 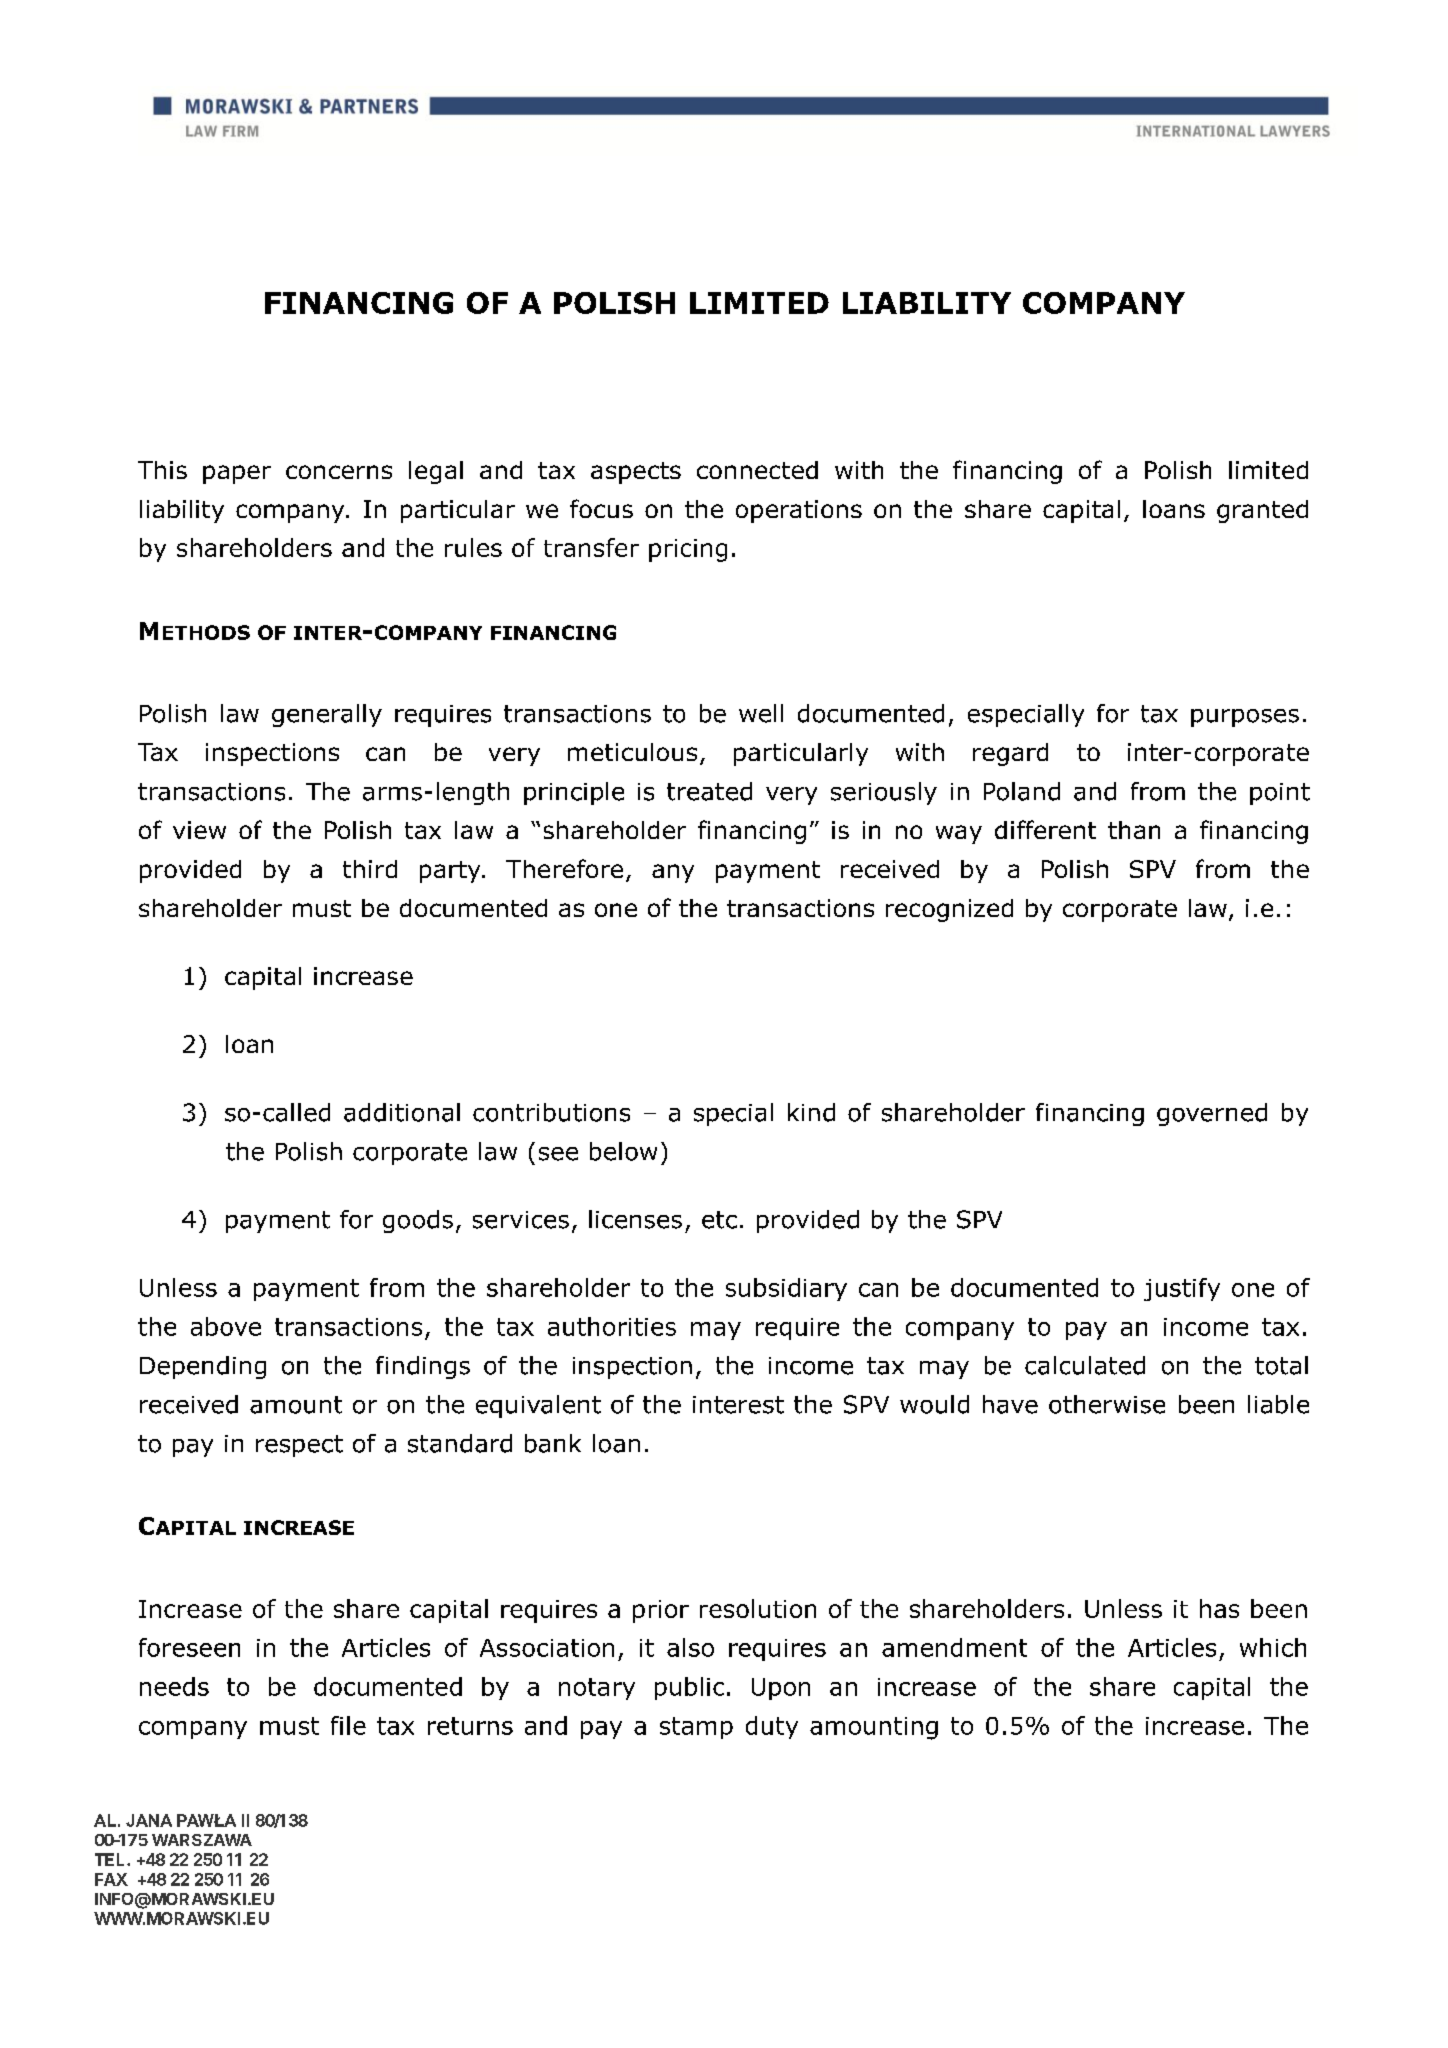 What do you see at coordinates (719, 1220) in the screenshot?
I see `etc` at bounding box center [719, 1220].
